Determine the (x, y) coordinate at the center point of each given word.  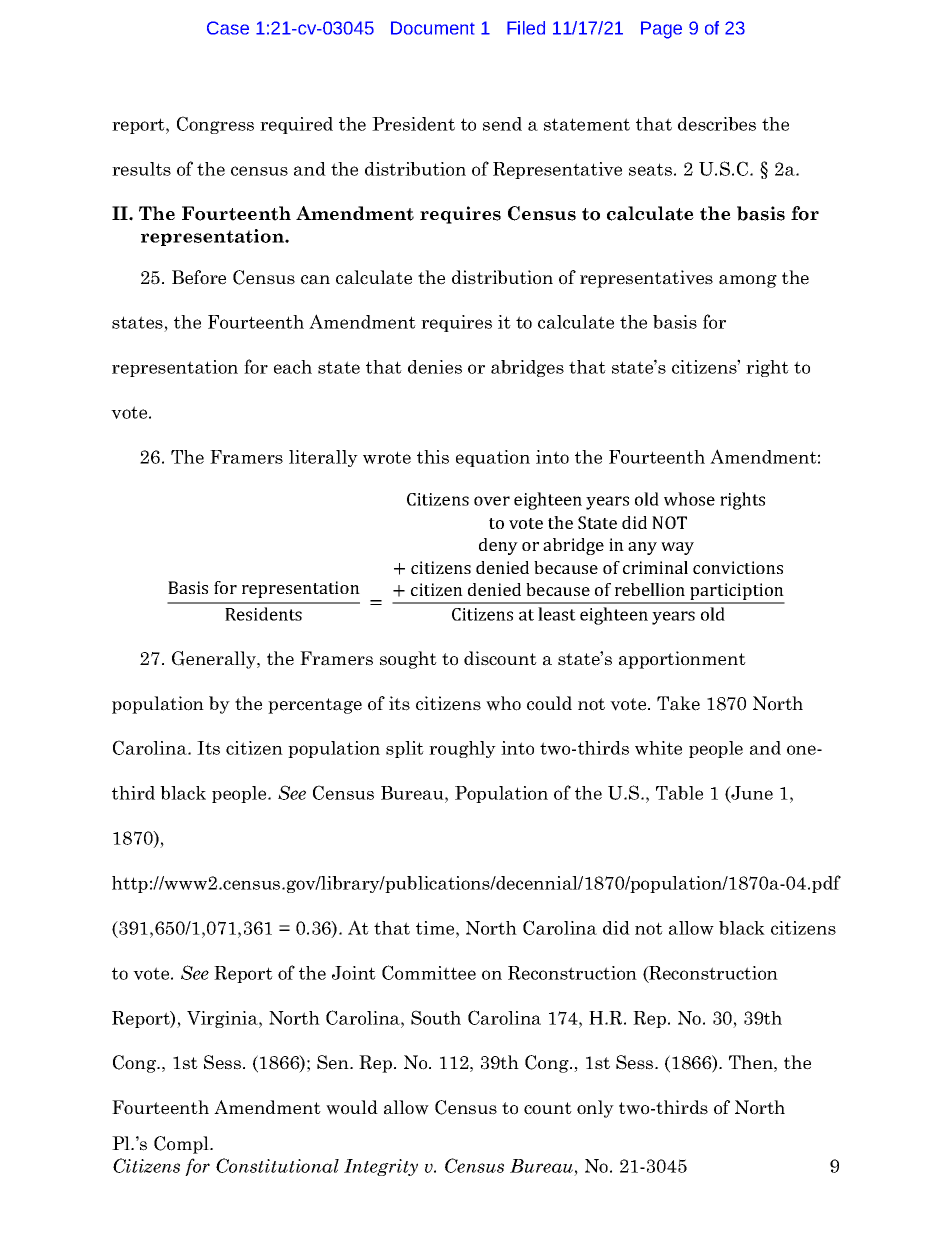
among (748, 281)
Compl (182, 1145)
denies (435, 367)
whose (689, 499)
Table (679, 793)
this (433, 457)
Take (678, 703)
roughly (462, 749)
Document (433, 28)
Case (228, 28)
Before (199, 277)
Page (661, 30)
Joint (354, 973)
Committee (429, 972)
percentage (315, 706)
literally (323, 458)
